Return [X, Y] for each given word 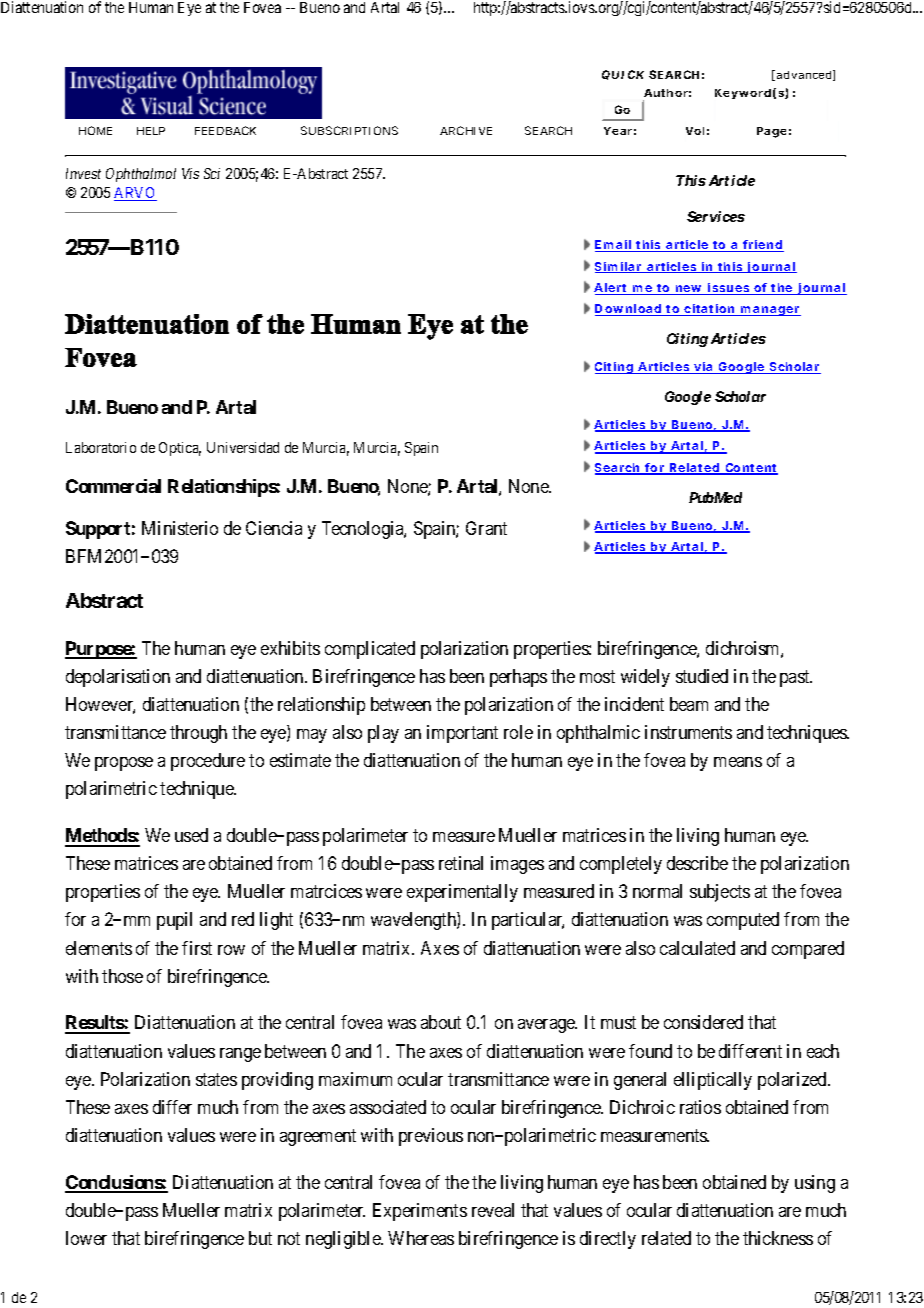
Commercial [113, 486]
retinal [461, 863]
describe [697, 863]
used [191, 835]
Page [771, 132]
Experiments [420, 1212]
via [703, 368]
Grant [486, 528]
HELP [151, 131]
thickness [778, 1238]
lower [86, 1238]
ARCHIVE [466, 130]
